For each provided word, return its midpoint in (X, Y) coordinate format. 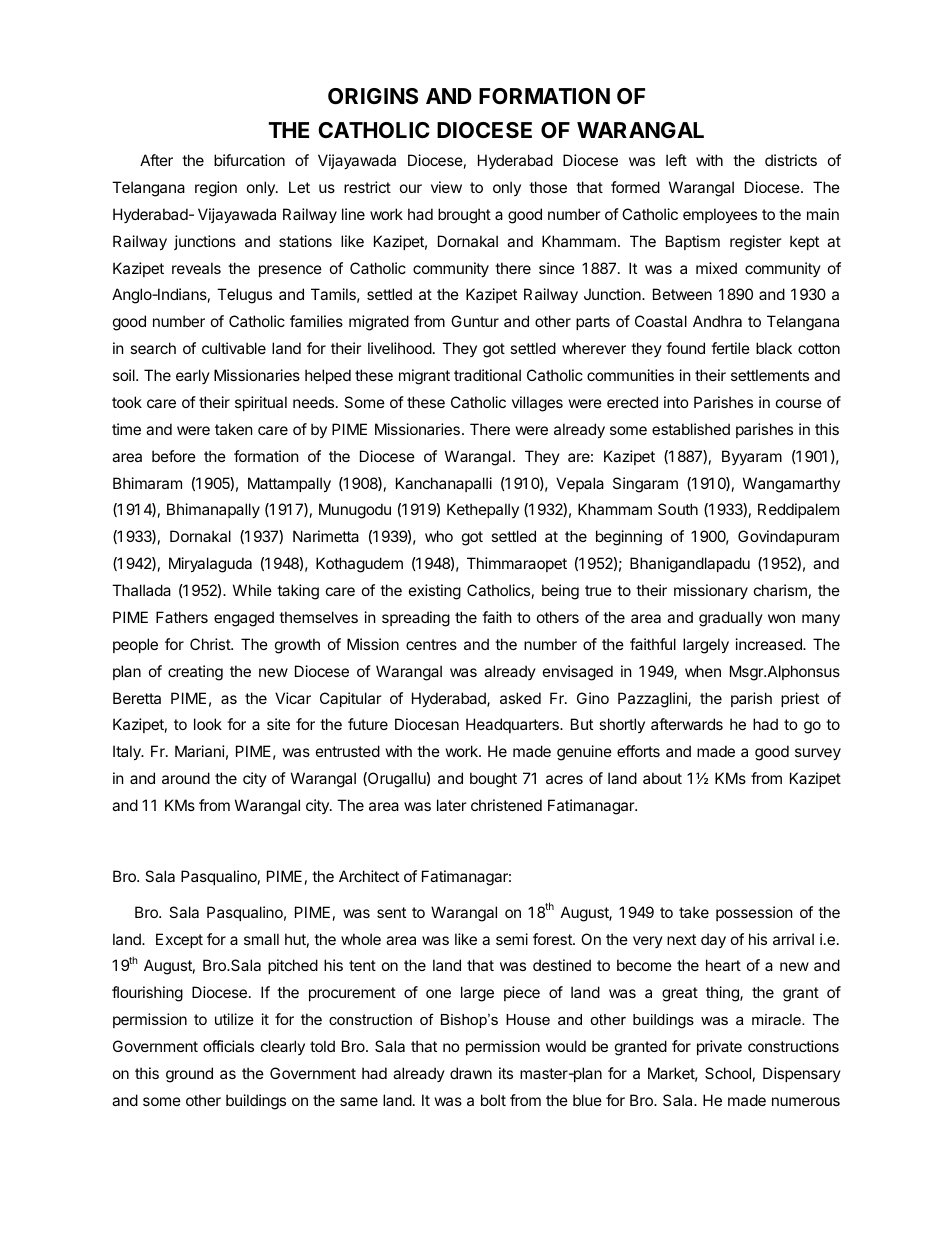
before (174, 456)
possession (754, 913)
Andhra (717, 321)
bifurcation (249, 160)
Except (179, 940)
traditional (487, 375)
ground (189, 1075)
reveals (196, 268)
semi (512, 939)
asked (520, 698)
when (703, 671)
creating (195, 673)
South (678, 509)
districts (791, 160)
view (446, 187)
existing (435, 592)
